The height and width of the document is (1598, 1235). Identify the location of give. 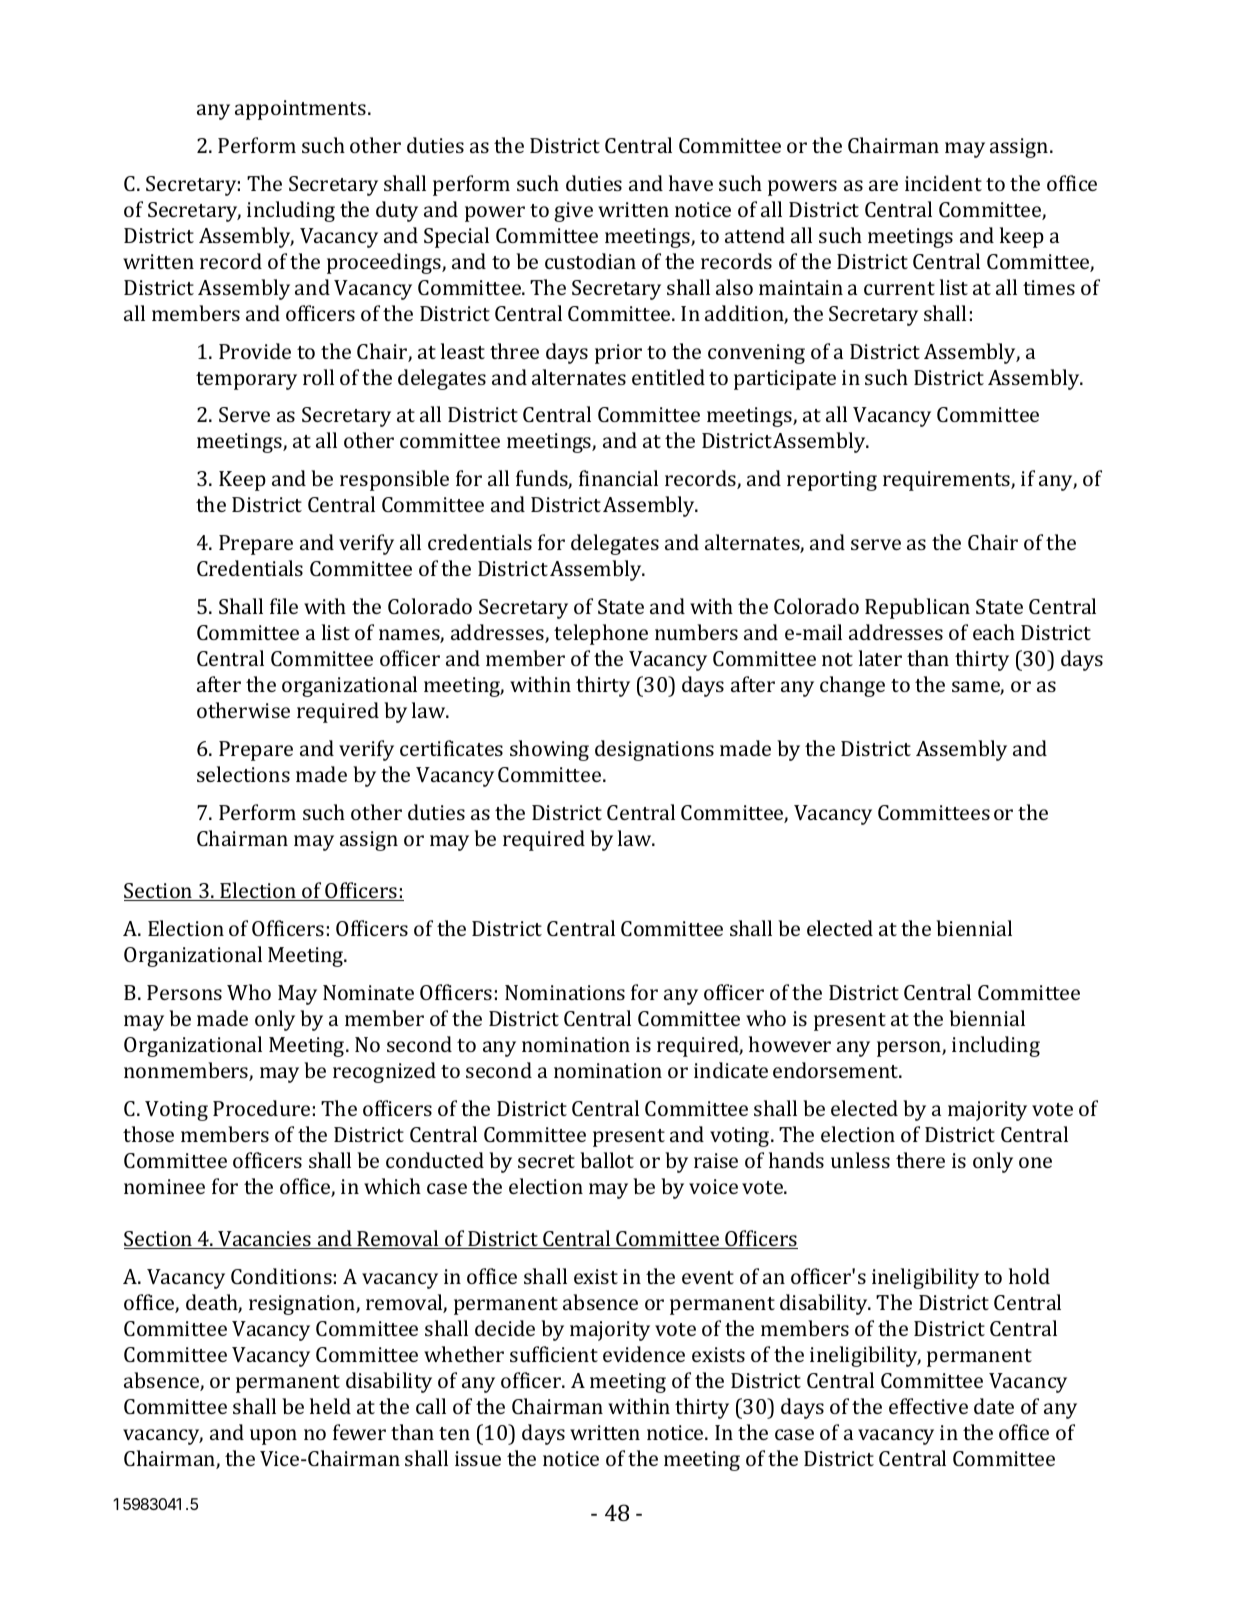
(573, 212).
